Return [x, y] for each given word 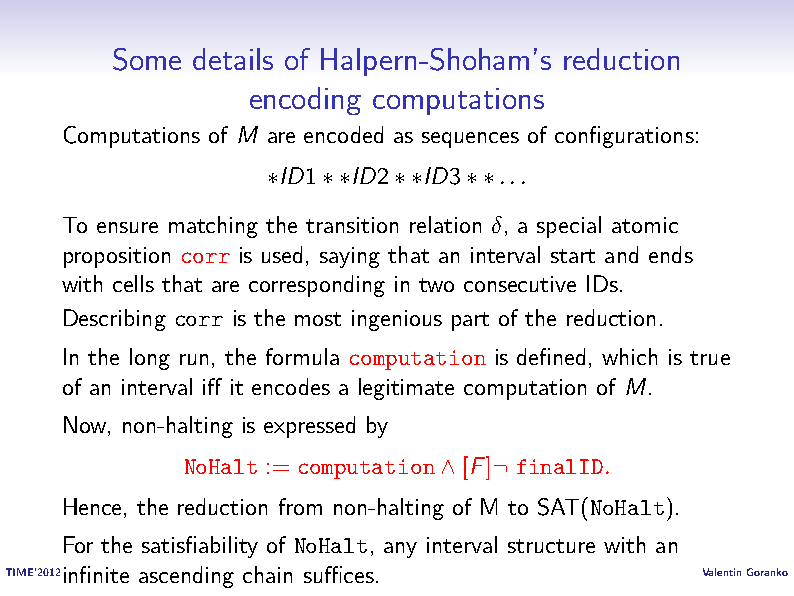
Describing [115, 320]
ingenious [397, 320]
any [400, 550]
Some [147, 59]
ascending [186, 577]
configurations [624, 137]
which [629, 356]
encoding [305, 101]
